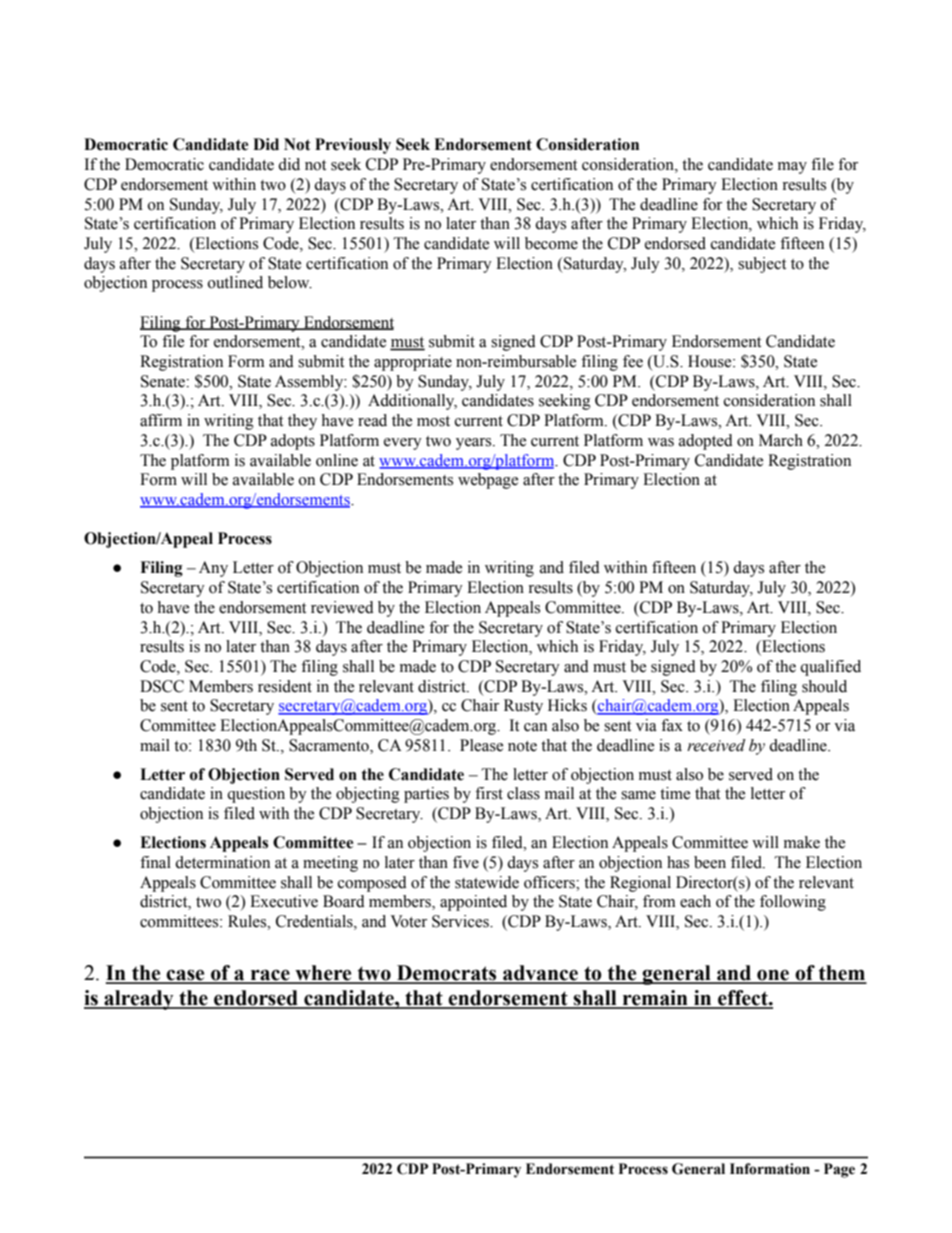 This screenshot has height=1233, width=952. I want to click on qualified, so click(830, 668).
